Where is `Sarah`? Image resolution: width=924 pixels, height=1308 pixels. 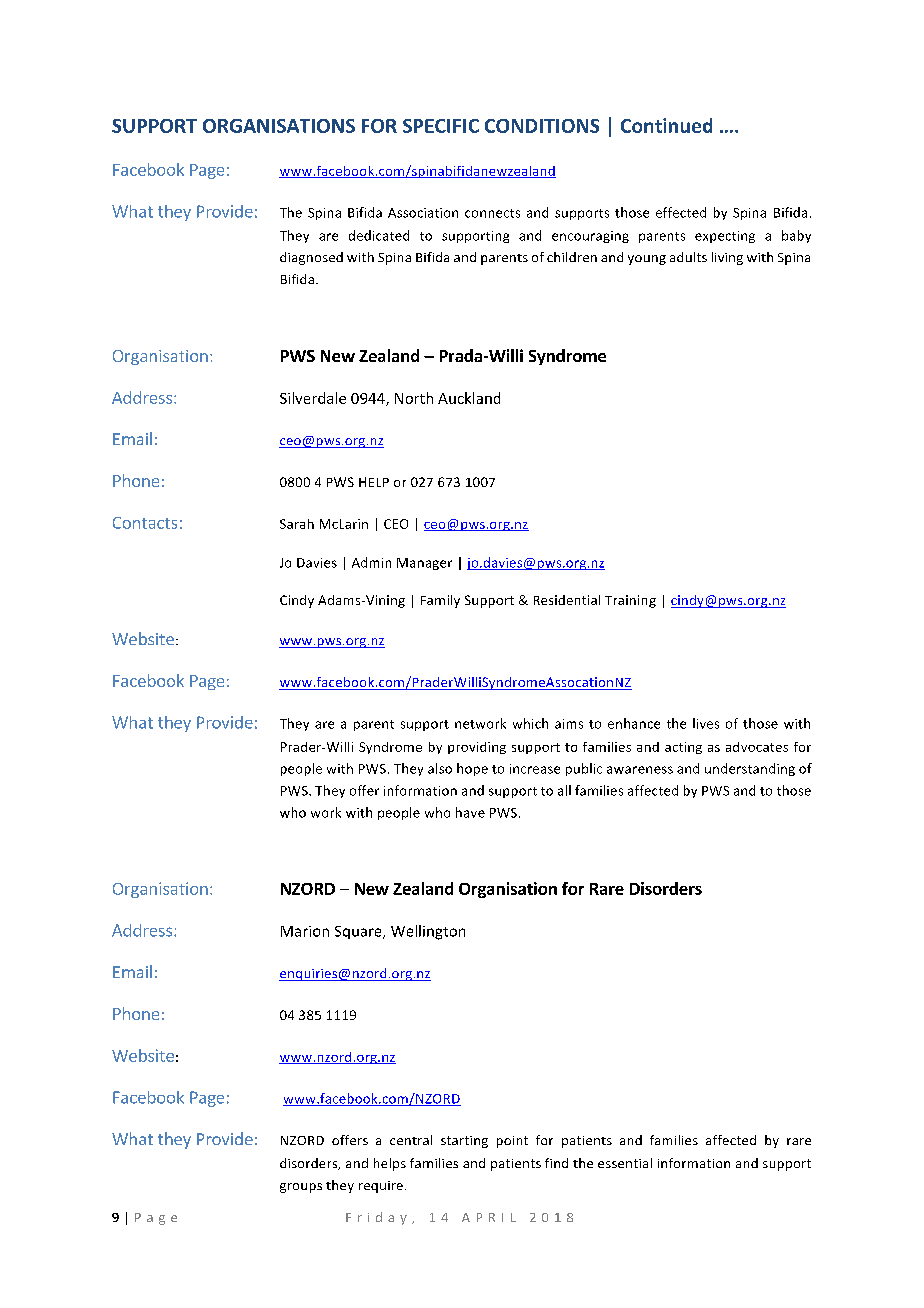 Sarah is located at coordinates (297, 524).
